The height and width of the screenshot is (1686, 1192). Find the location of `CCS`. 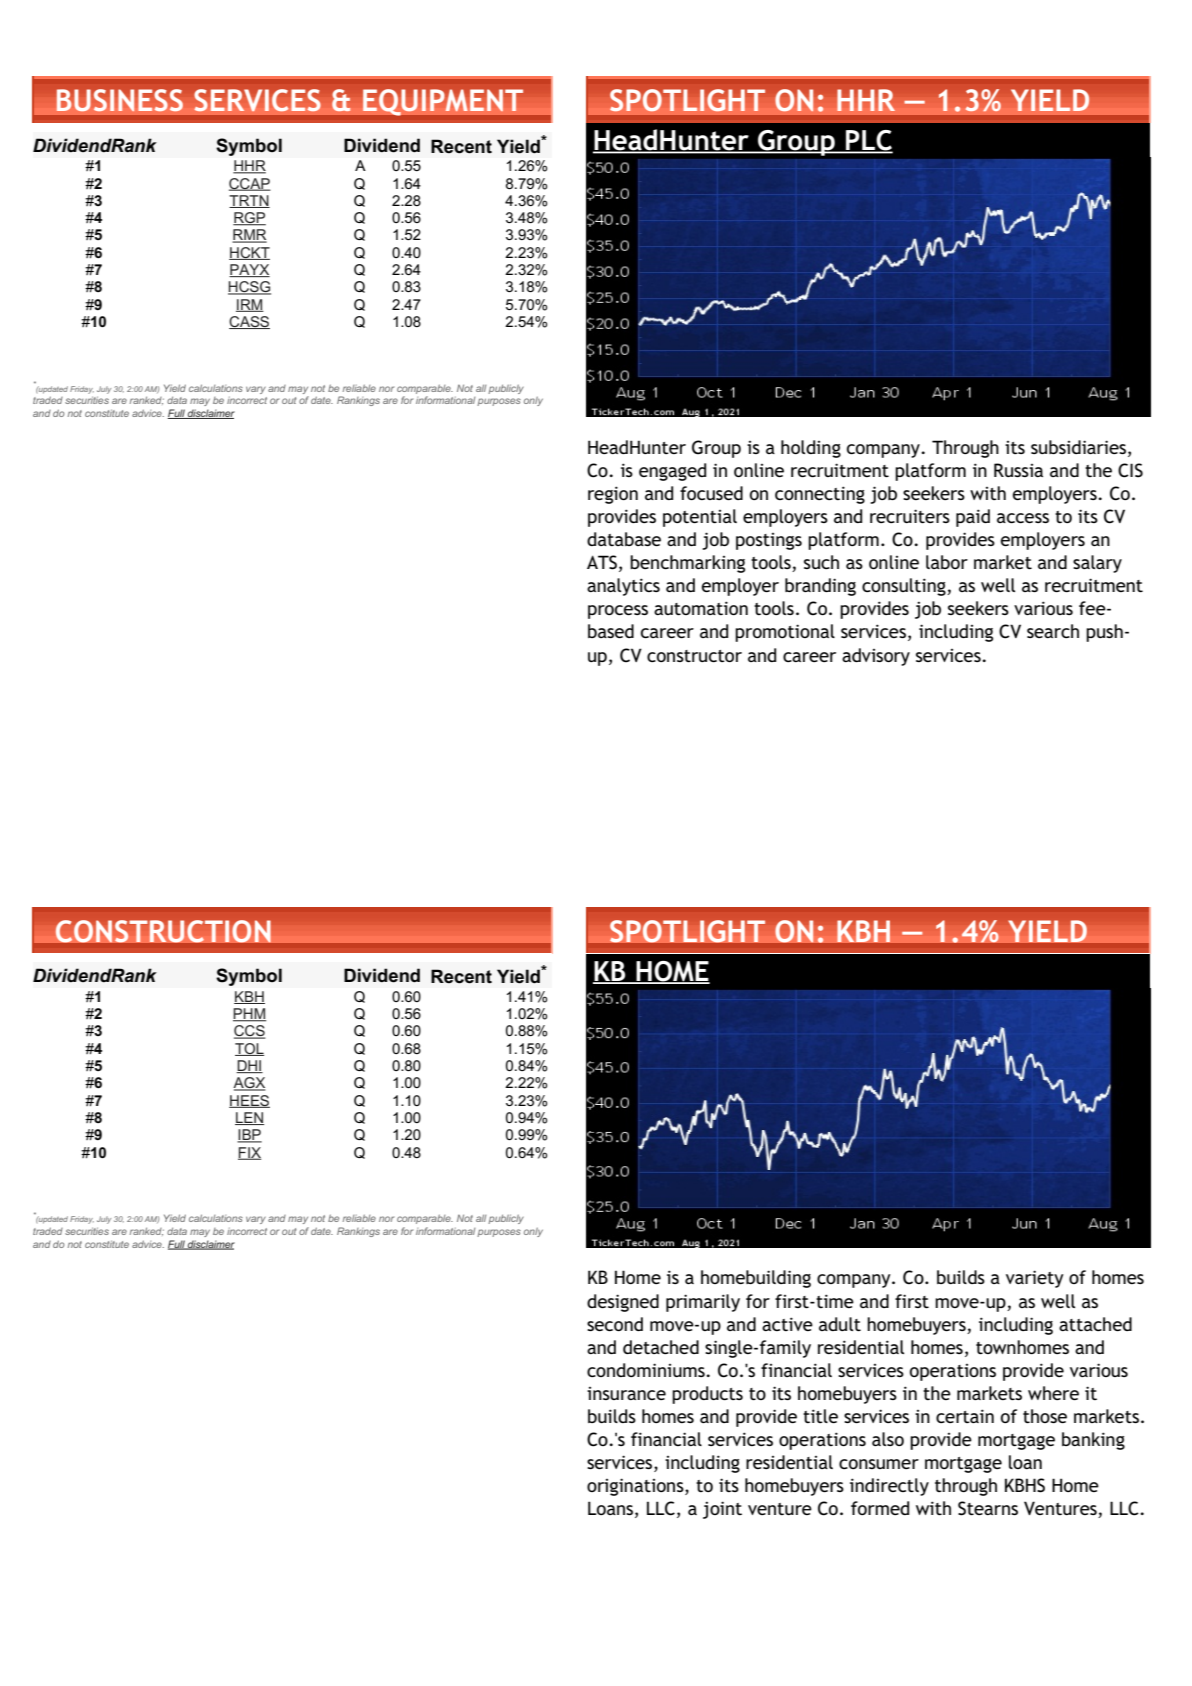

CCS is located at coordinates (250, 1032).
